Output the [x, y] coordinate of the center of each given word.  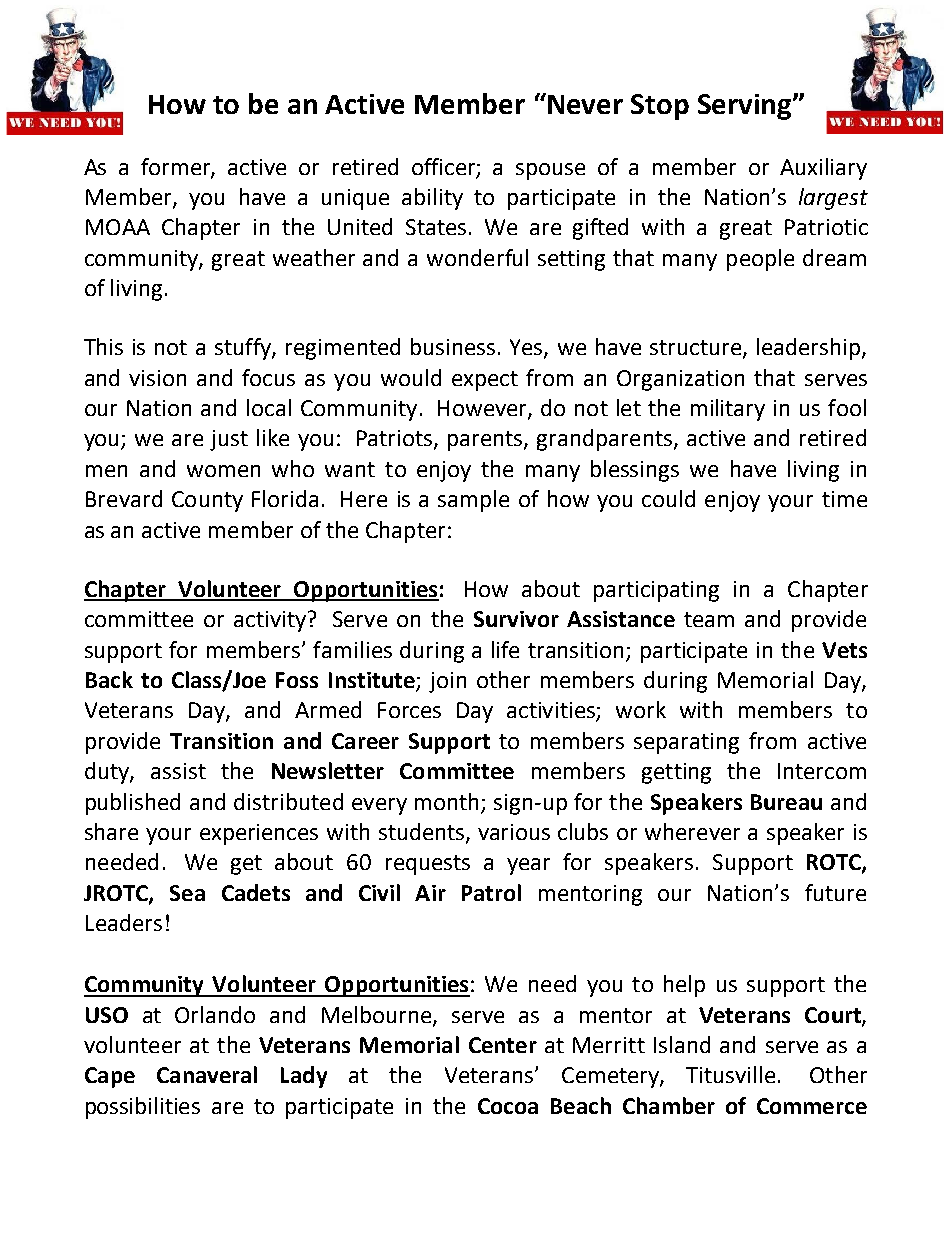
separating [686, 743]
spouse [550, 171]
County [207, 501]
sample [473, 501]
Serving [746, 107]
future [835, 892]
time [844, 499]
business [453, 346]
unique [355, 199]
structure [697, 349]
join [447, 682]
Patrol [491, 892]
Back [109, 679]
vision [157, 378]
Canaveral [207, 1074]
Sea [187, 893]
